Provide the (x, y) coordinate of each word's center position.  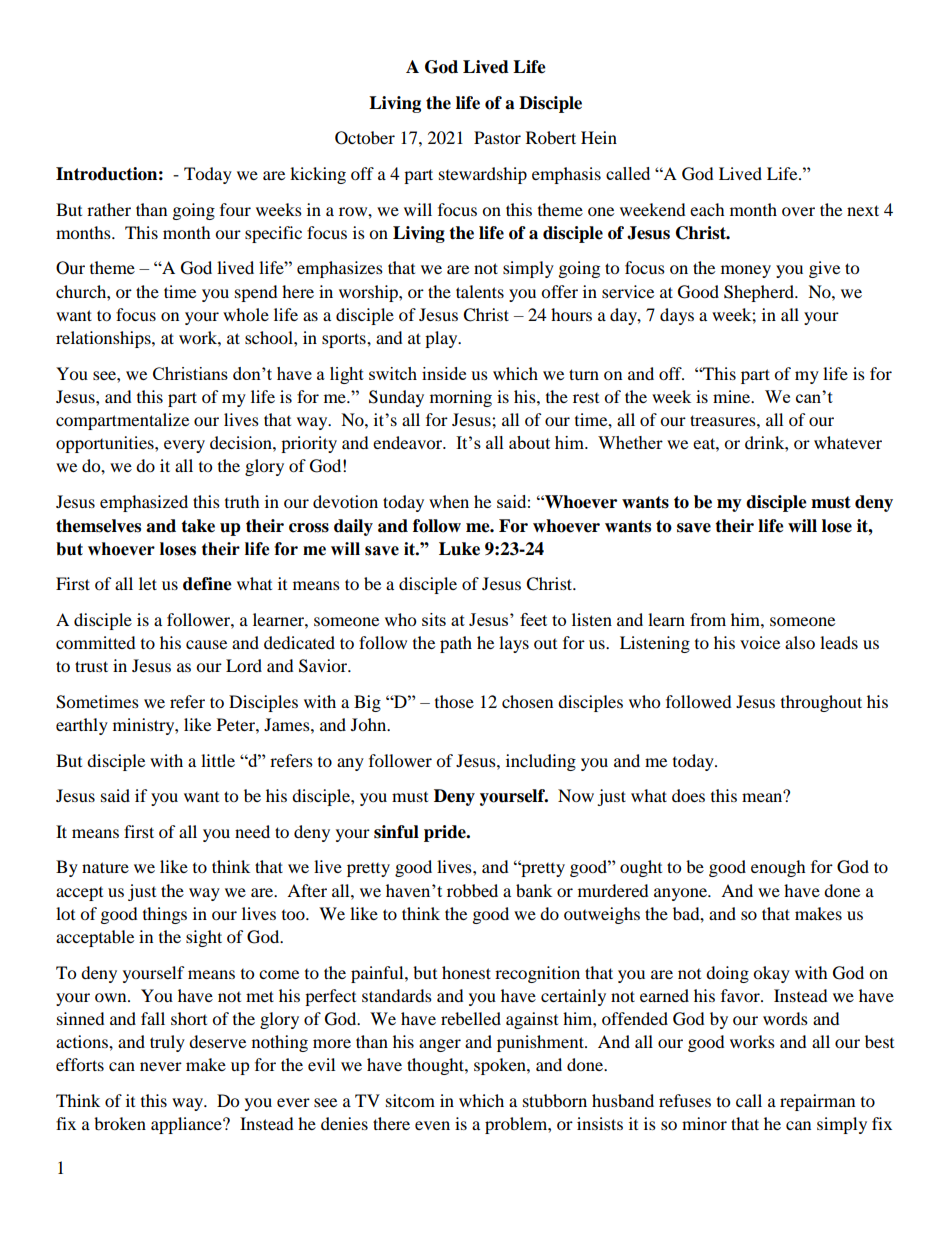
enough (778, 868)
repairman (817, 1102)
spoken (501, 1066)
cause (206, 644)
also (800, 642)
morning (461, 398)
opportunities (106, 444)
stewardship (483, 175)
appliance (187, 1125)
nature (105, 867)
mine (733, 396)
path (456, 644)
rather (109, 209)
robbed (472, 890)
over (798, 211)
